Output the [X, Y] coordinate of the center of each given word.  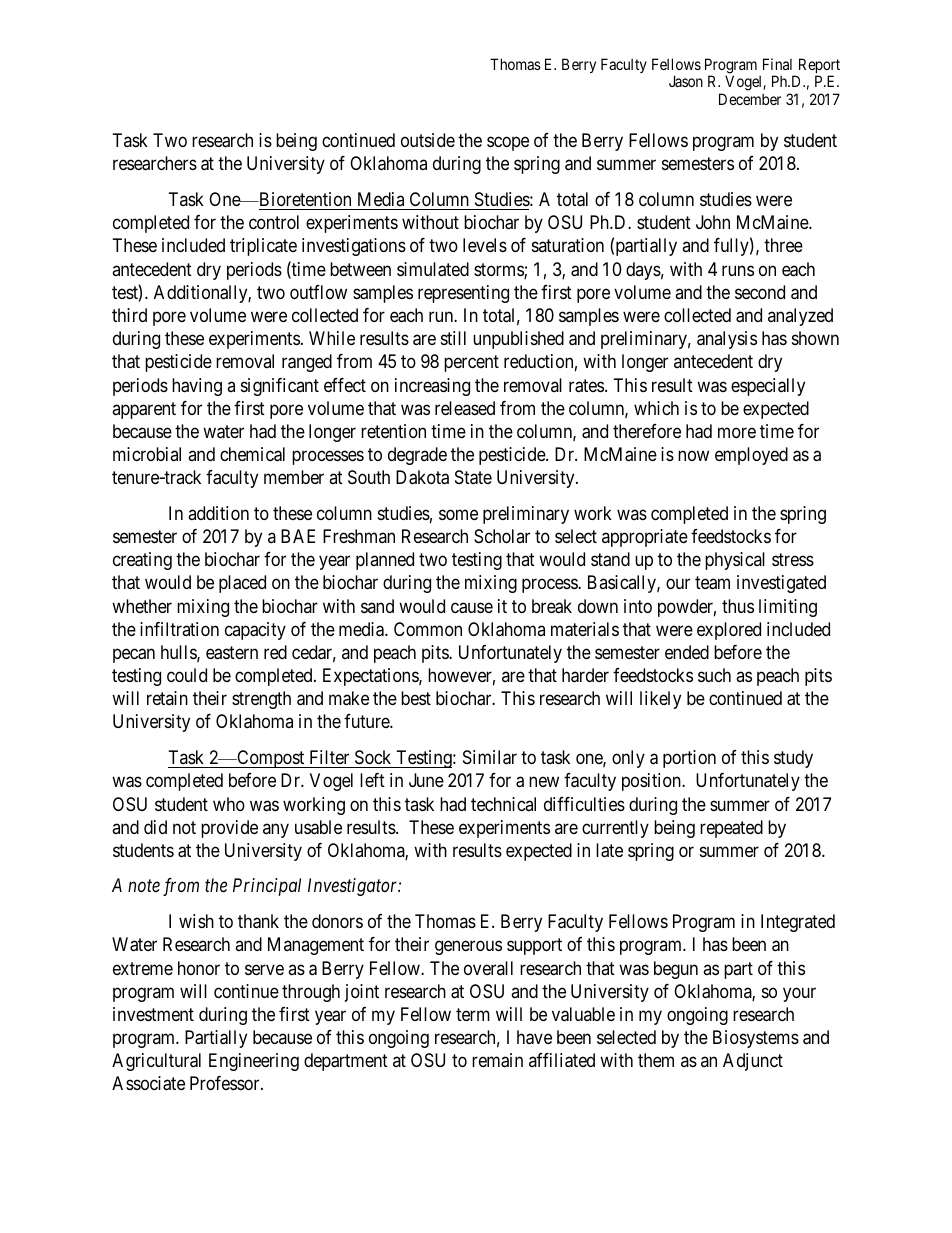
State [473, 477]
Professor [226, 1083]
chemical [252, 454]
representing [463, 294]
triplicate [263, 247]
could [187, 675]
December [750, 99]
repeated [731, 829]
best [416, 698]
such [714, 675]
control [274, 222]
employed [751, 456]
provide [229, 829]
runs [738, 270]
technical [503, 804]
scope [508, 144]
